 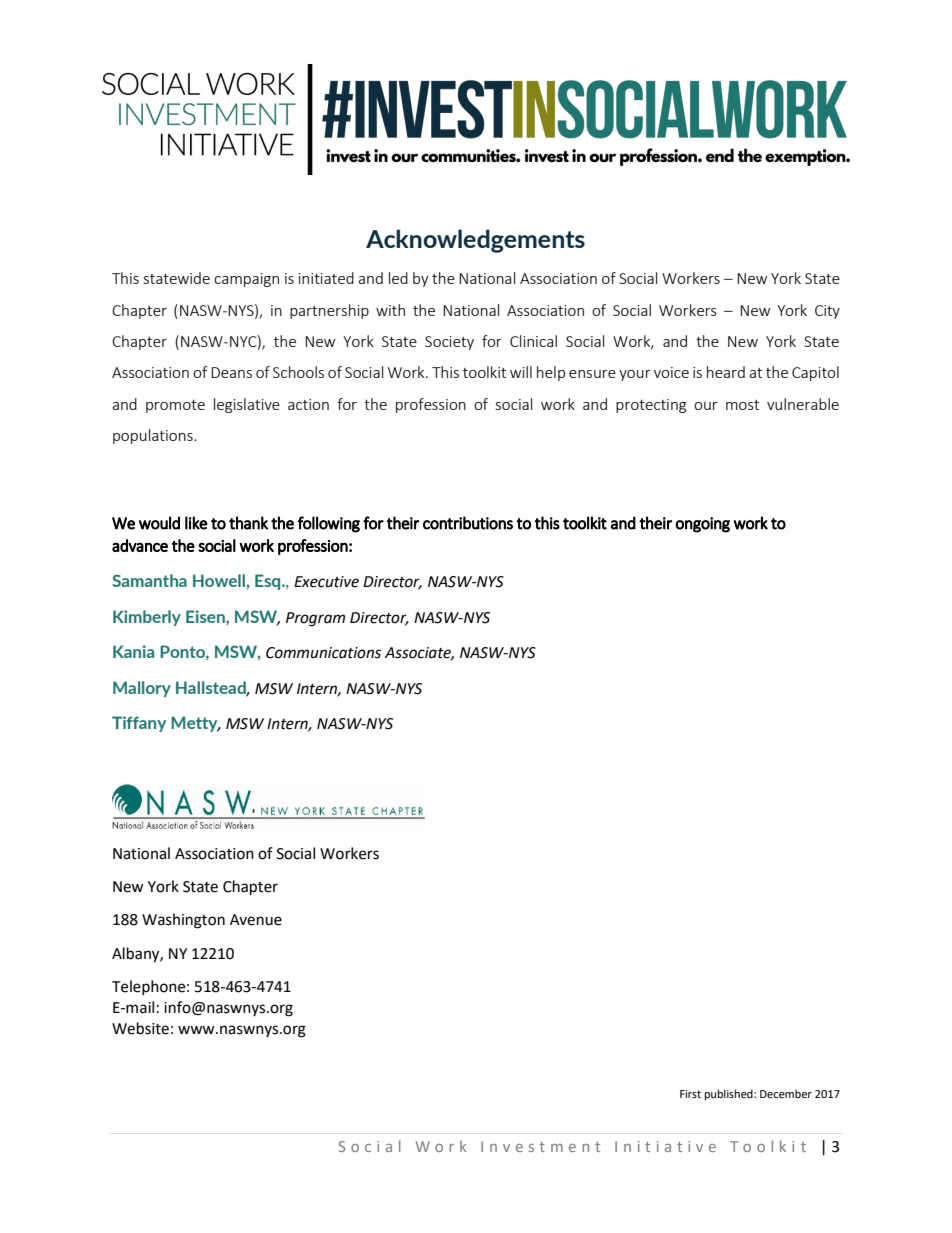 What do you see at coordinates (475, 241) in the image?
I see `Acknowledgements` at bounding box center [475, 241].
